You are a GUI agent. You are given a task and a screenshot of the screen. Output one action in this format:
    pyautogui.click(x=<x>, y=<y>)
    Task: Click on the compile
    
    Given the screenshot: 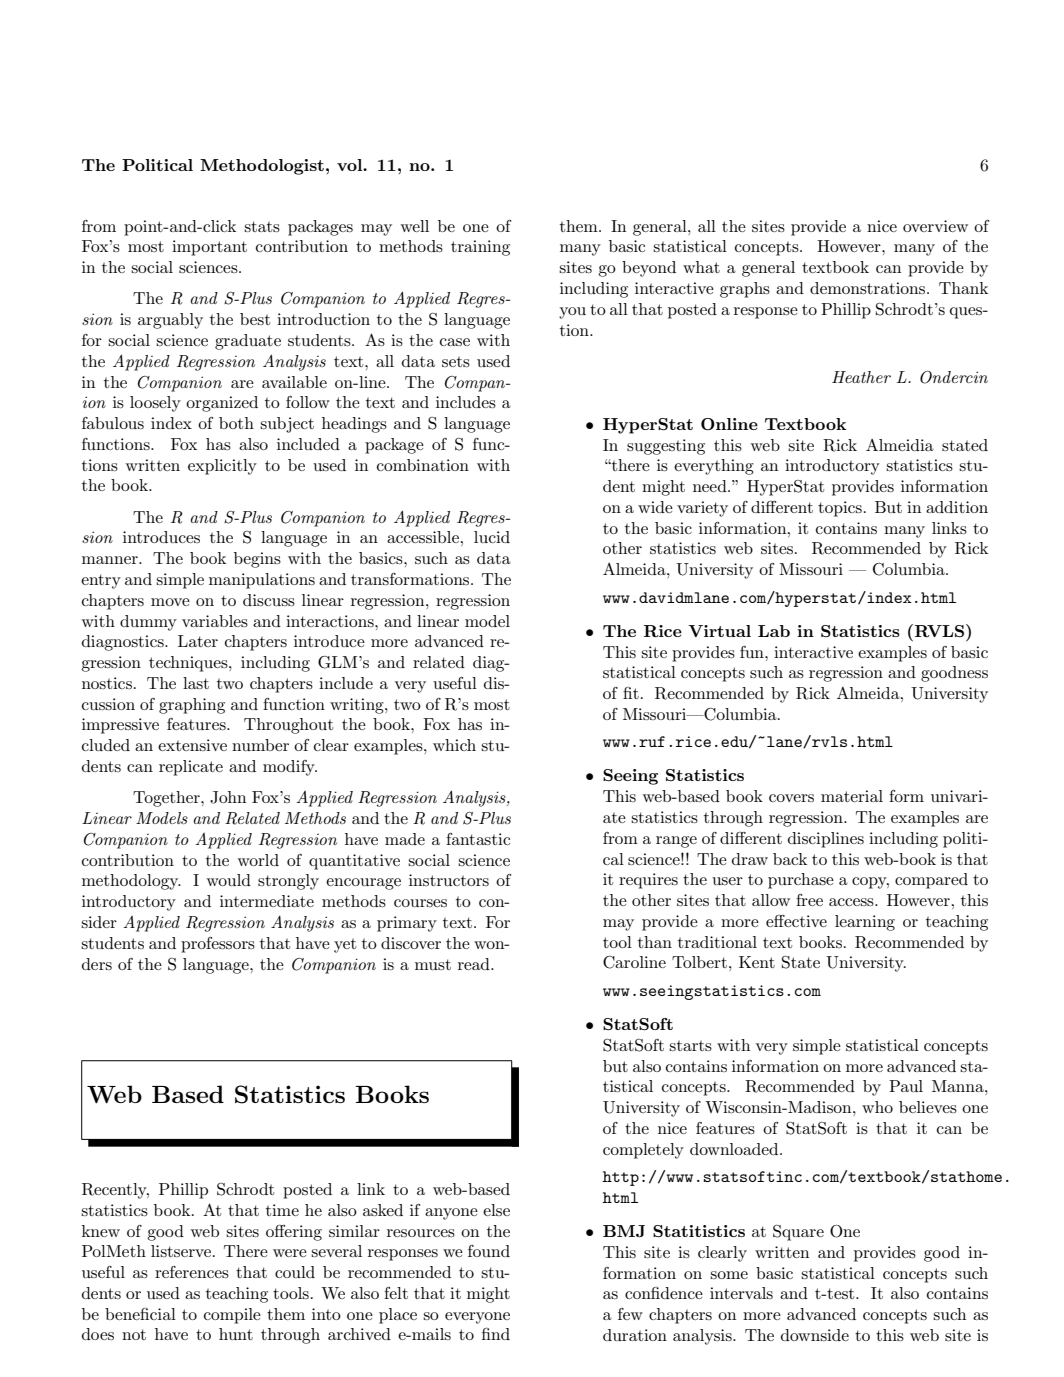 What is the action you would take?
    pyautogui.click(x=232, y=1316)
